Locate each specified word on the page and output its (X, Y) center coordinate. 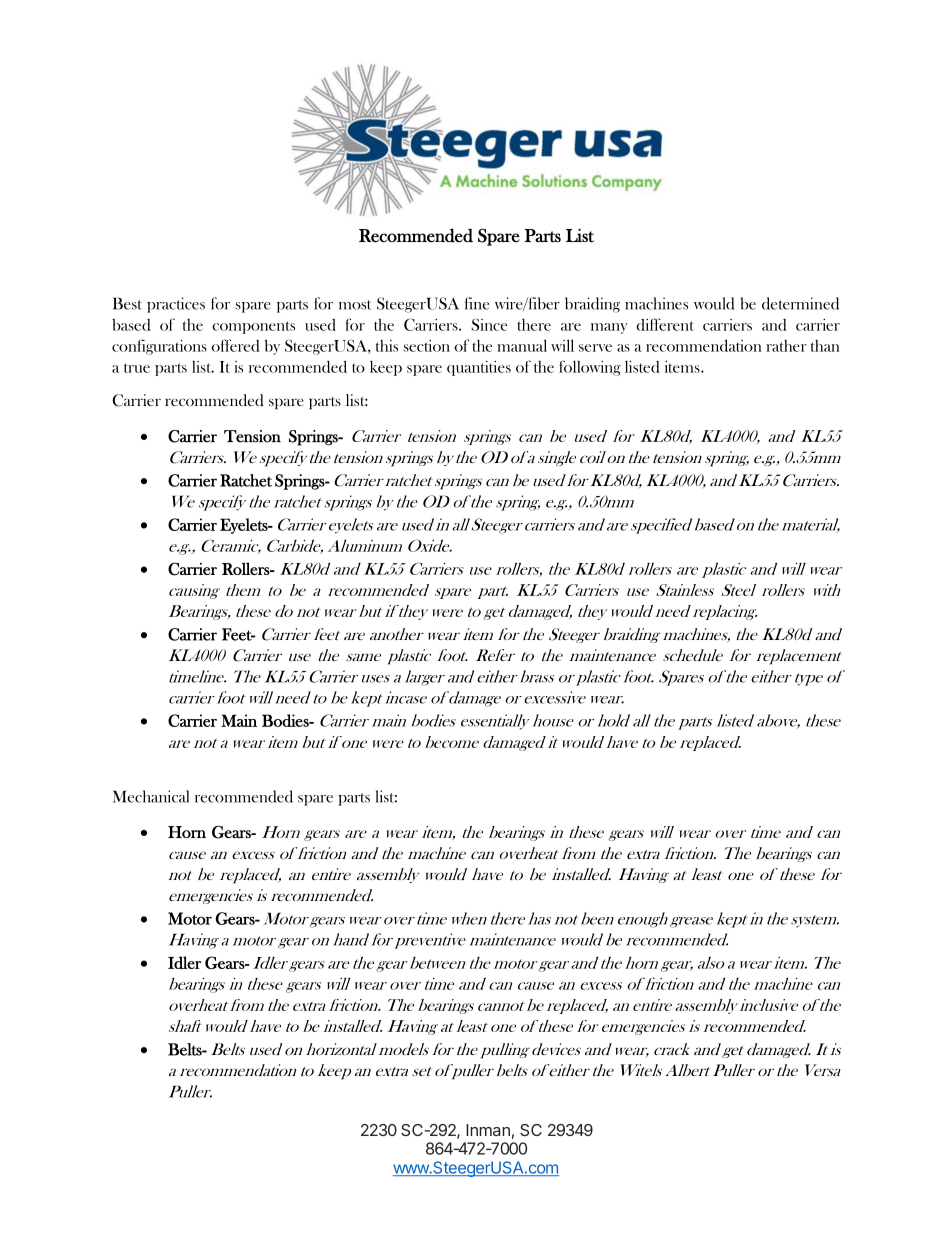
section (426, 346)
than (825, 346)
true (137, 368)
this (387, 346)
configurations (159, 347)
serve (595, 348)
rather (786, 346)
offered (236, 345)
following (590, 368)
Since (489, 324)
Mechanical (151, 796)
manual (522, 345)
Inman (488, 1130)
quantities (479, 368)
